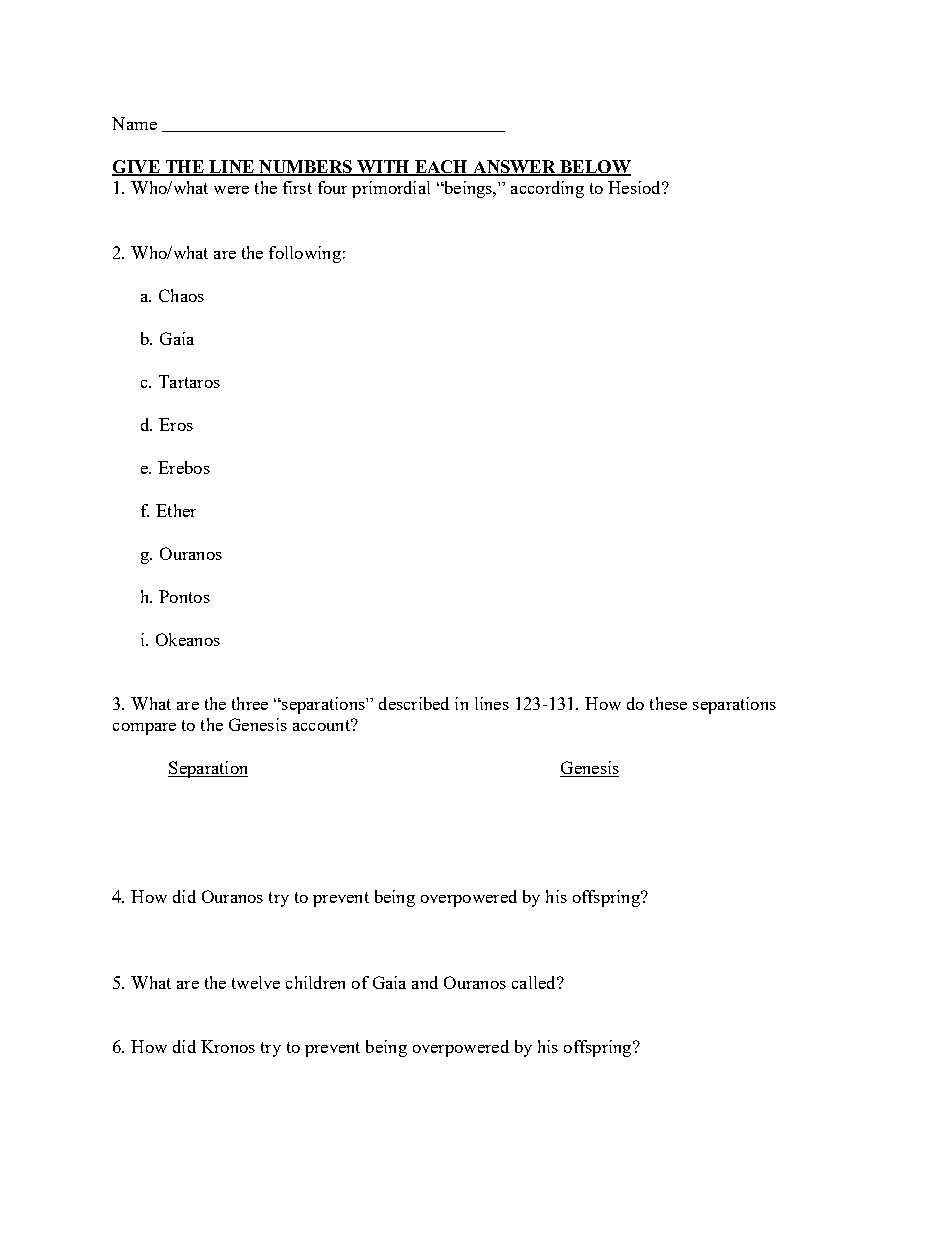 The height and width of the image is (1233, 952). Describe the element at coordinates (668, 703) in the image. I see `these` at that location.
